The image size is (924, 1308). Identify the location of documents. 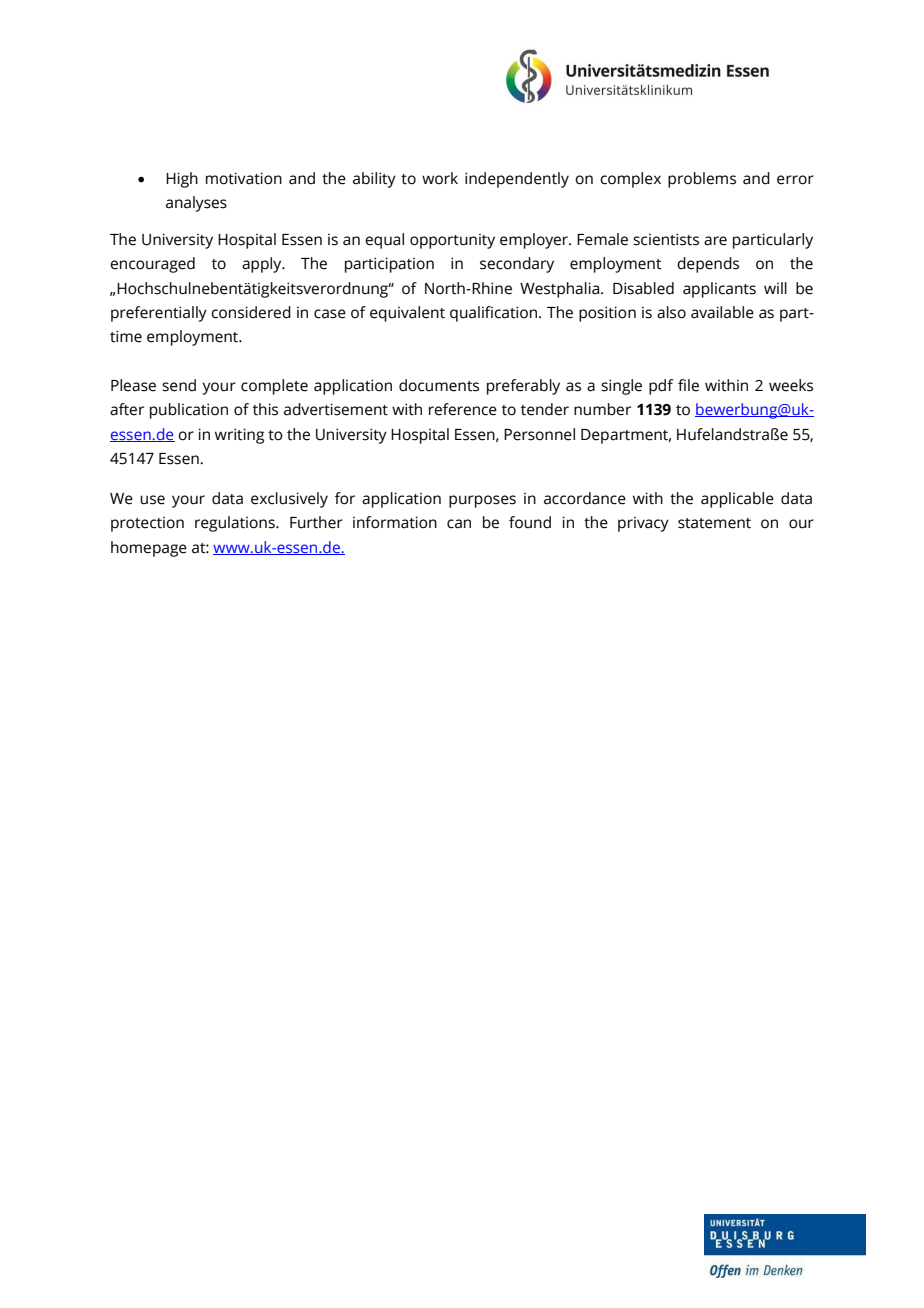
(439, 385).
